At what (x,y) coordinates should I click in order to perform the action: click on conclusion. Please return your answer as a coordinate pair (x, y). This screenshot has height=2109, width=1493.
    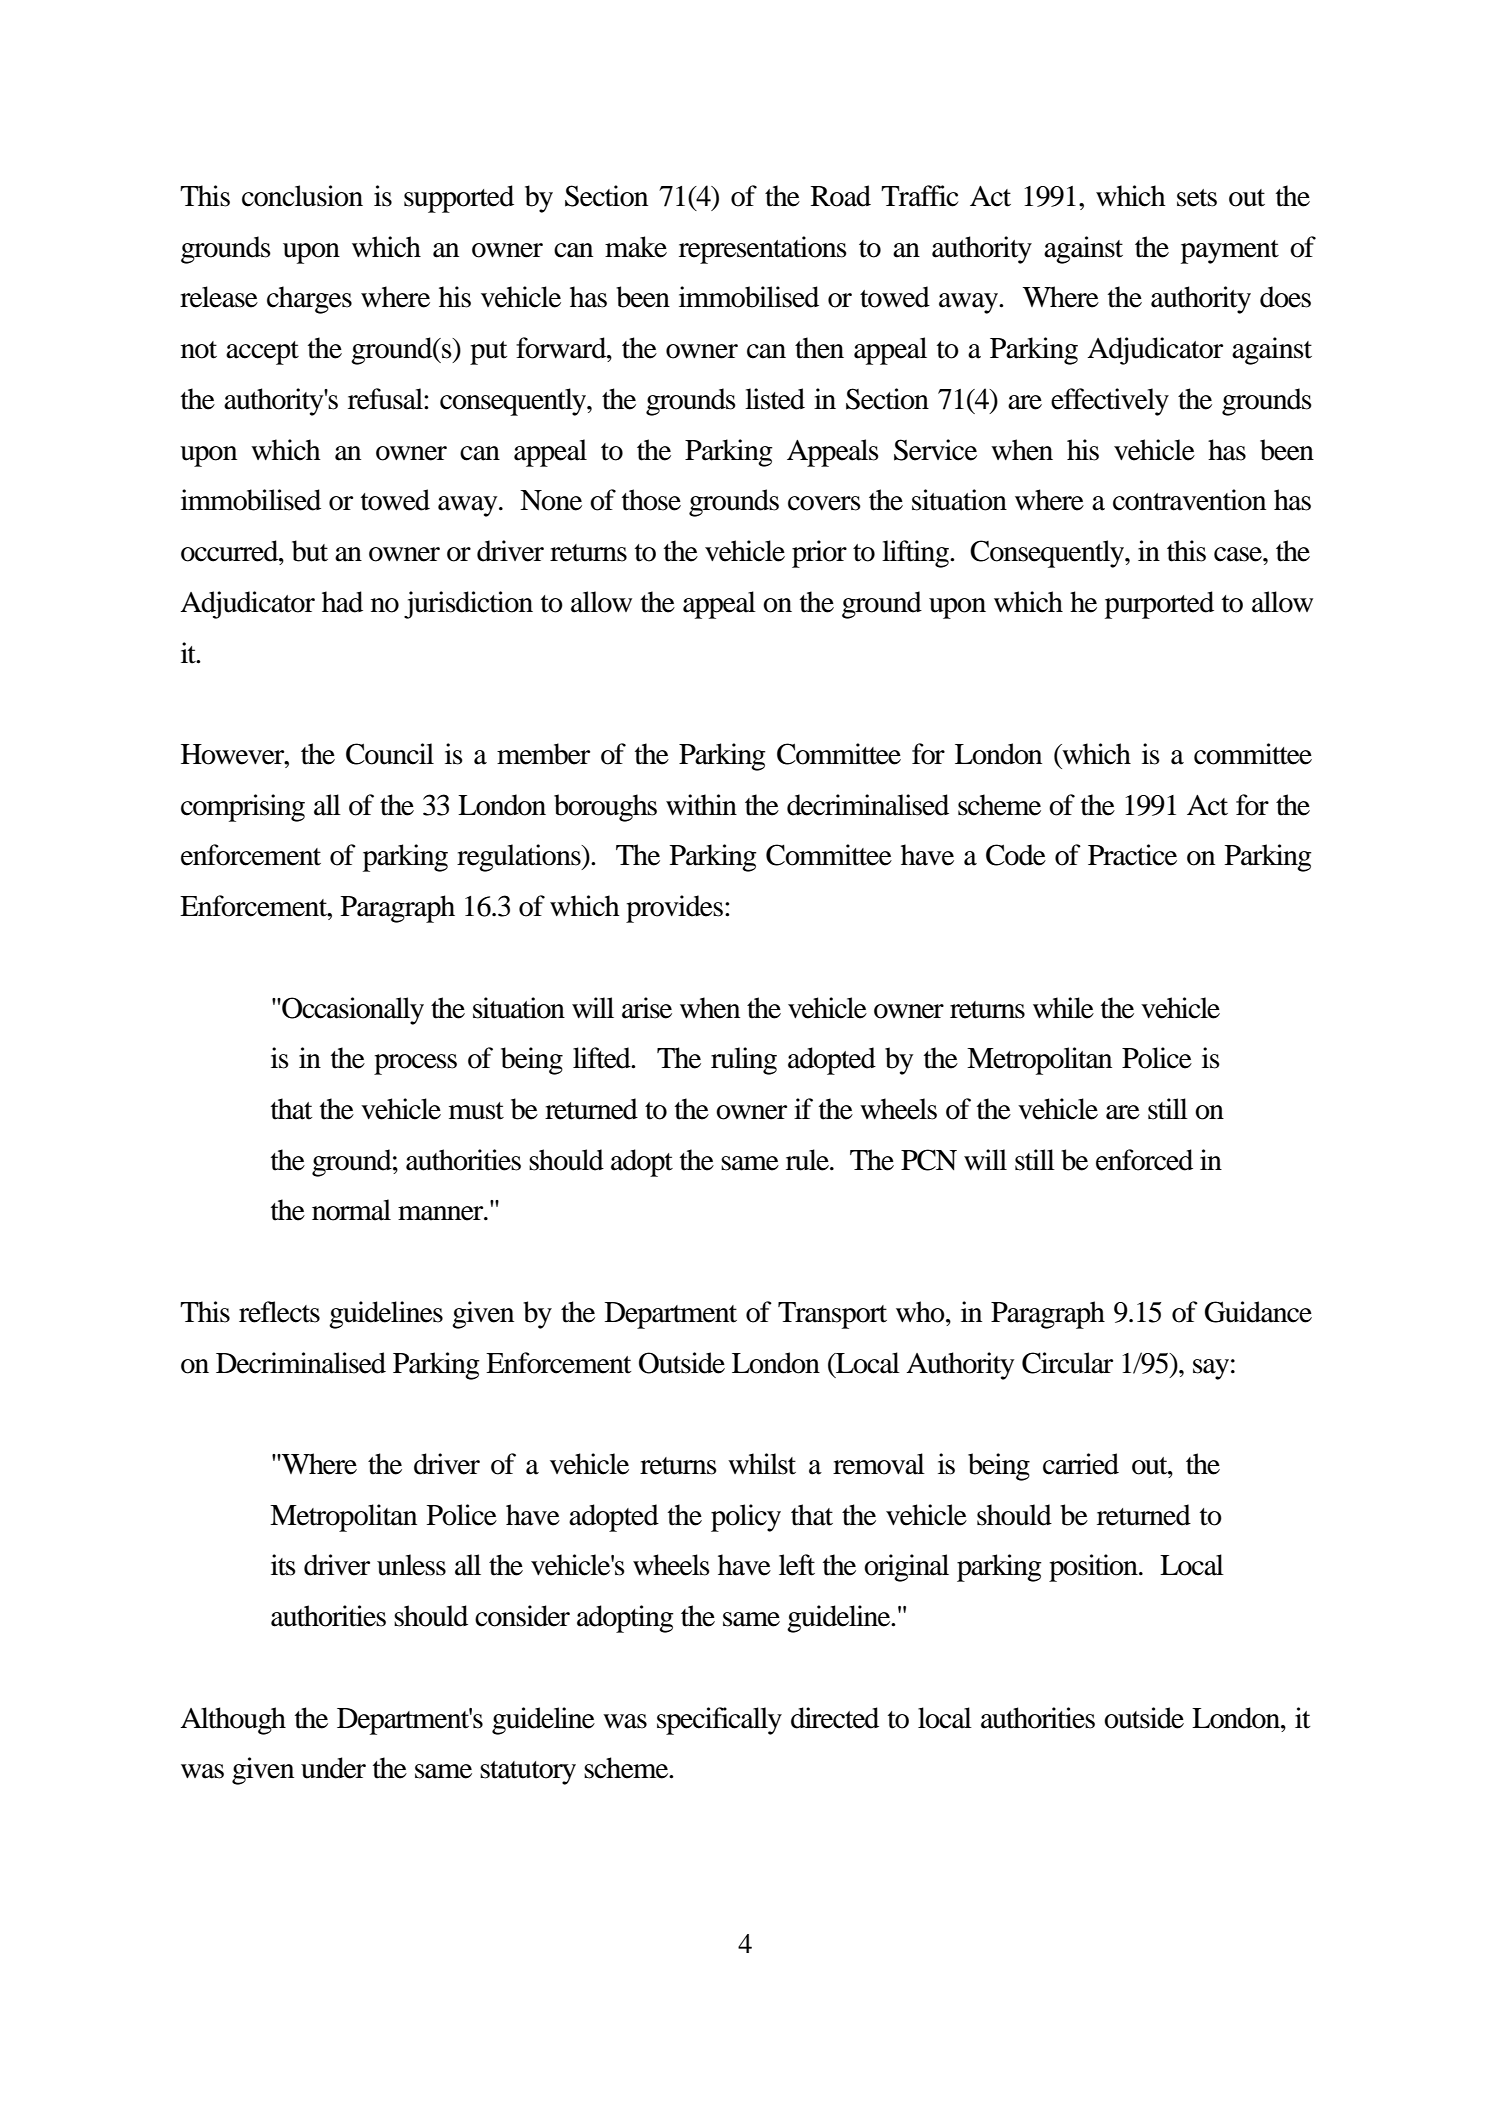
    Looking at the image, I should click on (302, 196).
